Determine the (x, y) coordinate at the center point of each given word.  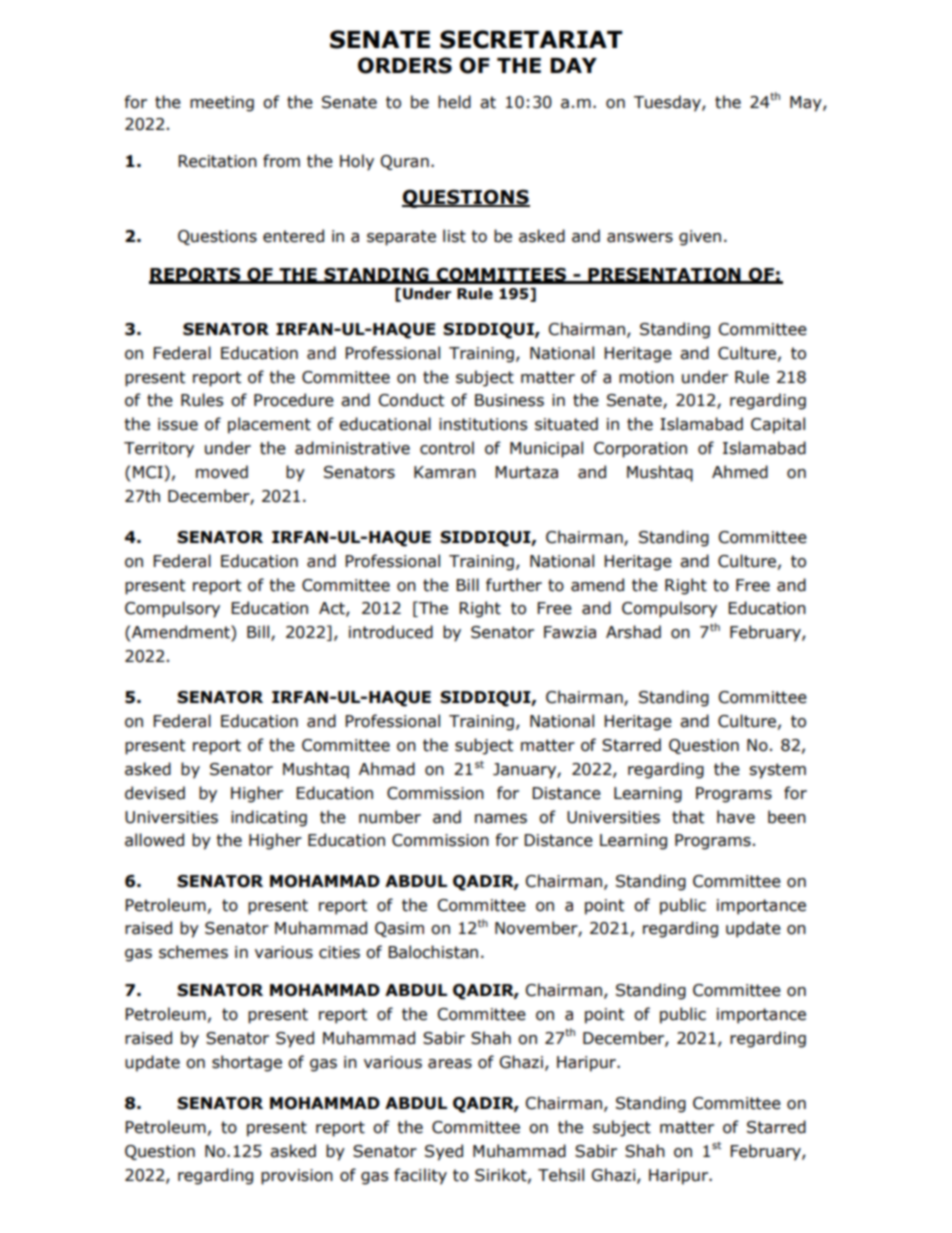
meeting (222, 104)
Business (509, 400)
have (736, 817)
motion (646, 377)
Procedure (294, 400)
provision (297, 1177)
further (514, 585)
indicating (269, 818)
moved (222, 472)
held (454, 102)
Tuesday (668, 103)
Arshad (633, 632)
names (501, 819)
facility (420, 1176)
